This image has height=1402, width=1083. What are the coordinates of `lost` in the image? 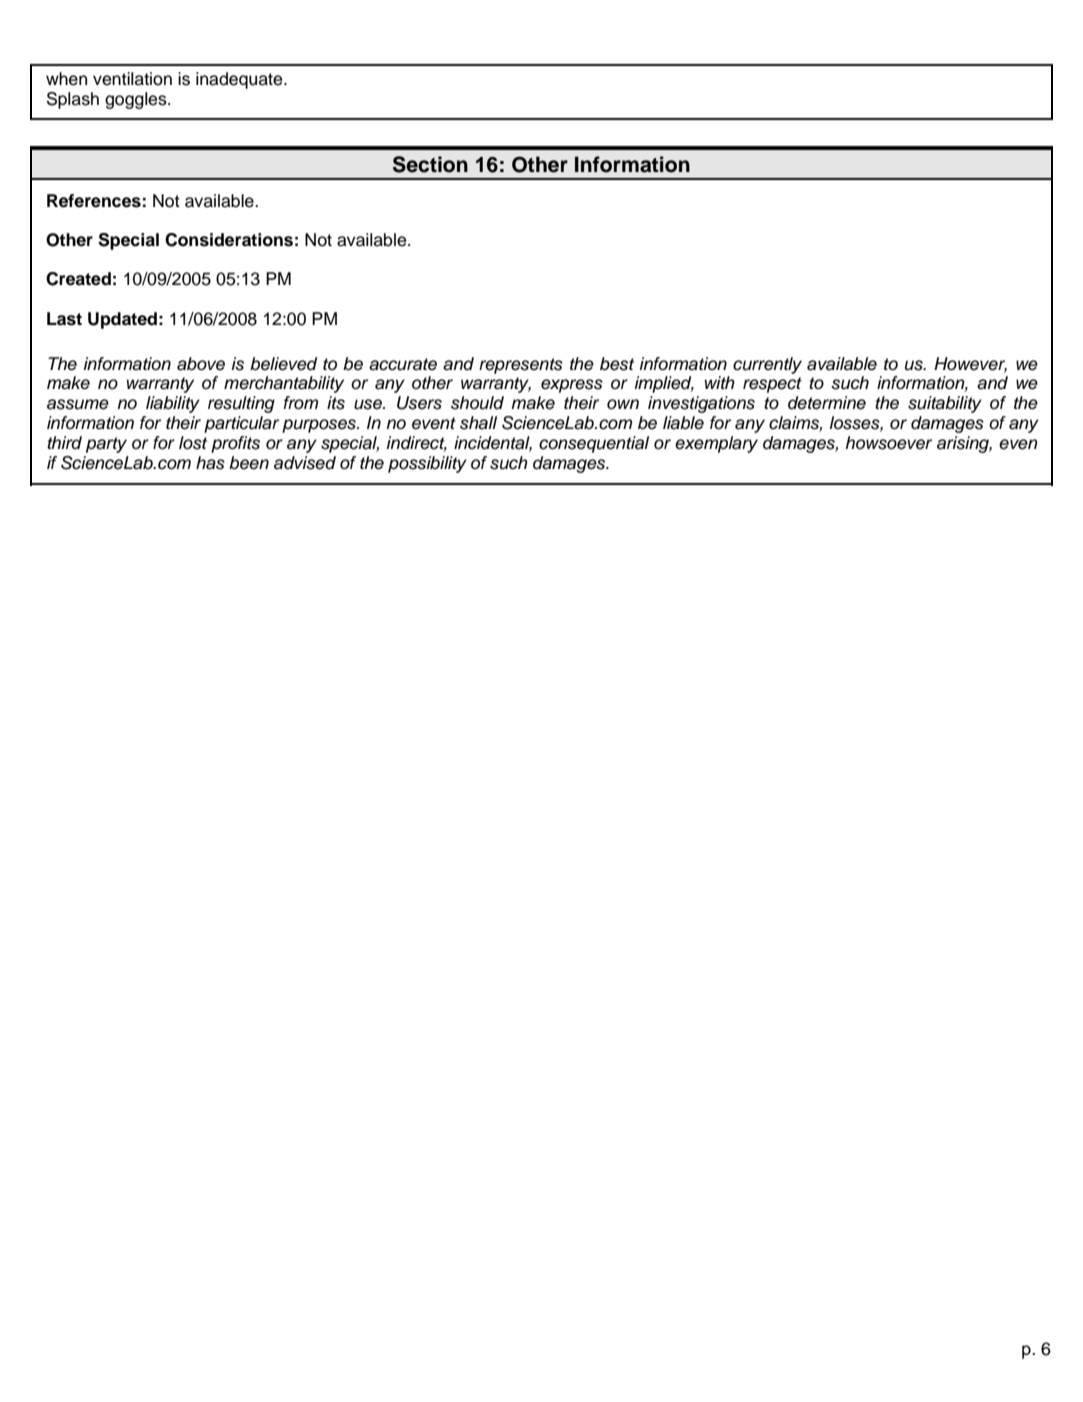 It's located at (193, 443).
